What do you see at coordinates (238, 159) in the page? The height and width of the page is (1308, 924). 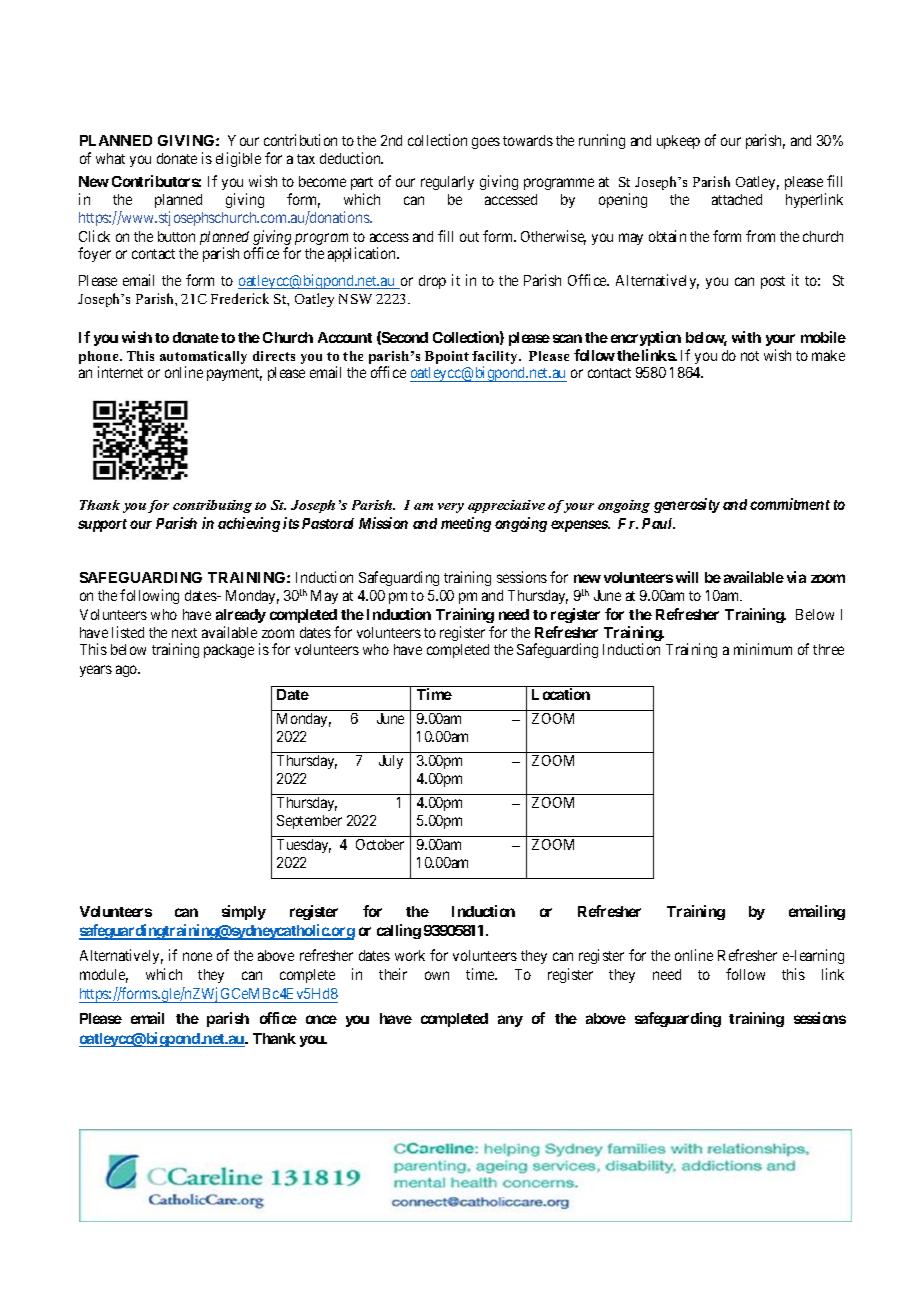 I see `eligible` at bounding box center [238, 159].
